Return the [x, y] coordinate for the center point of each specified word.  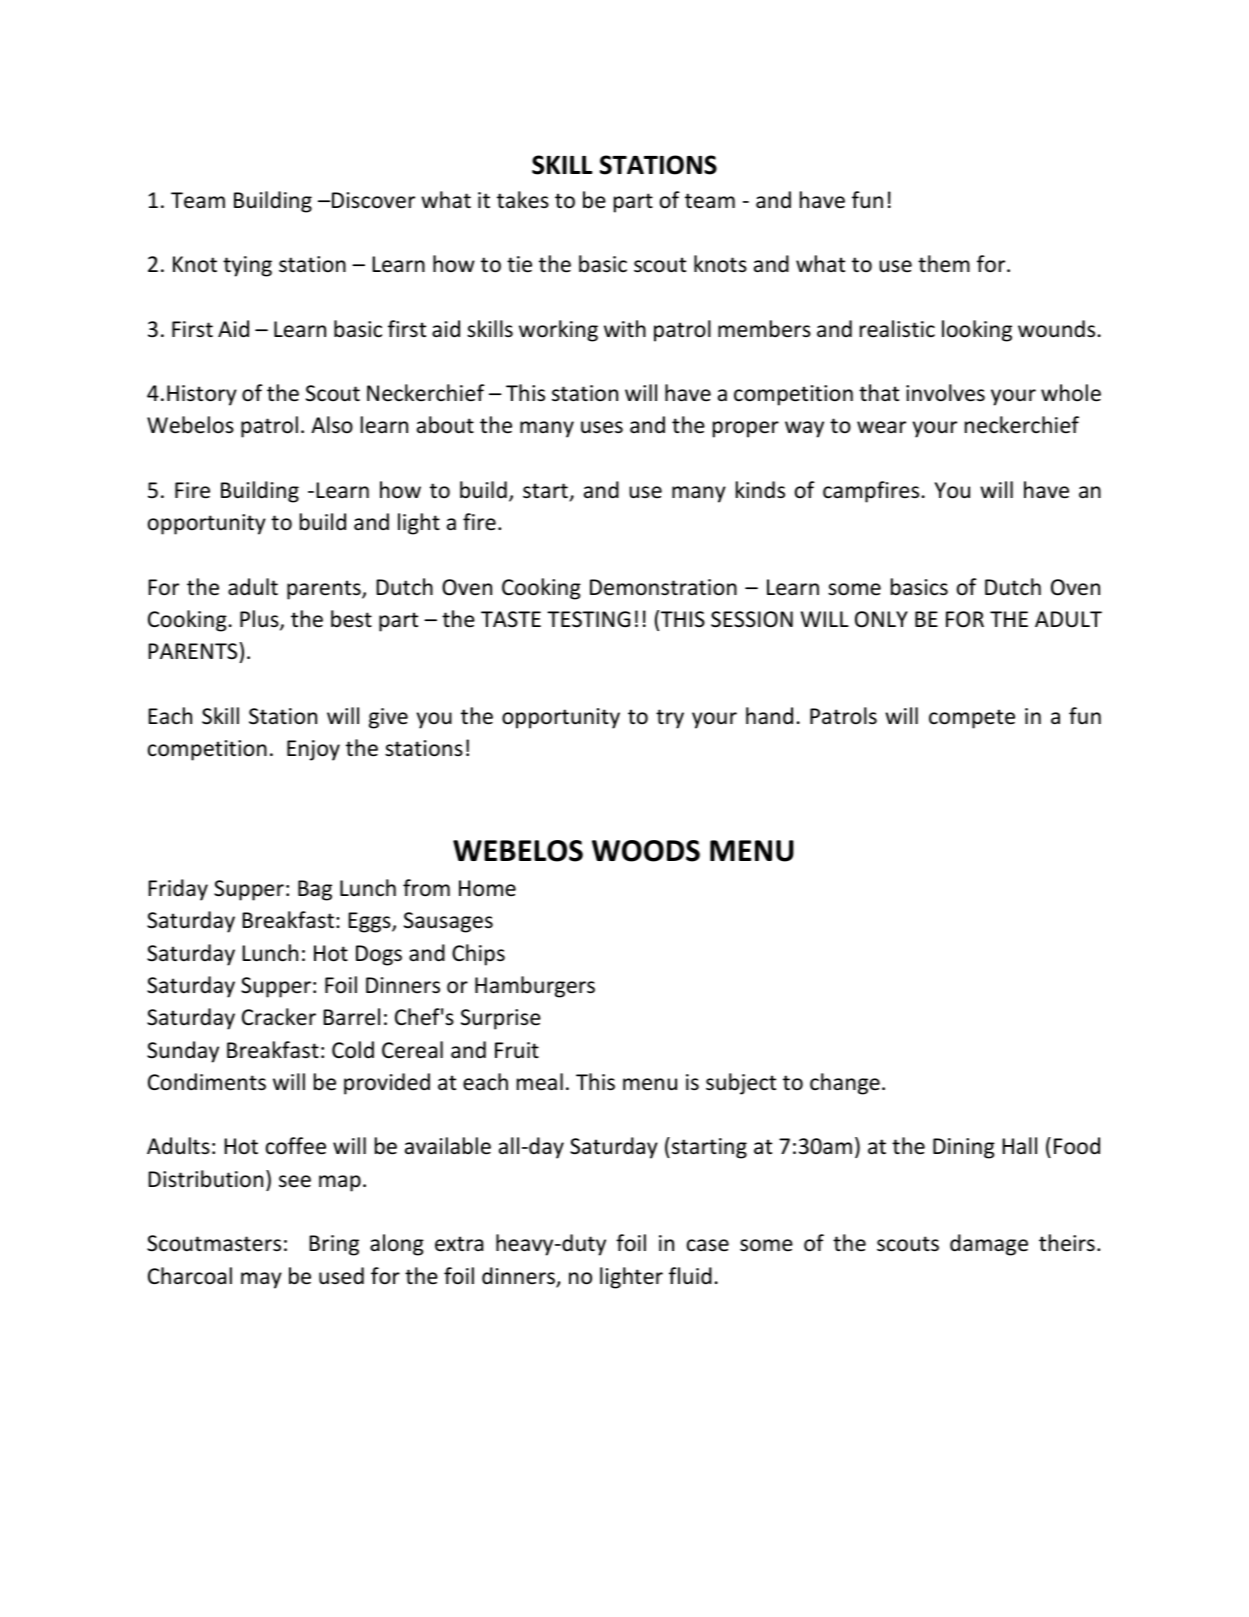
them [944, 264]
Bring [334, 1245]
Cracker [279, 1017]
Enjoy [313, 750]
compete [972, 719]
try [670, 719]
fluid [690, 1276]
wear [881, 427]
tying [247, 266]
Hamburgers [535, 987]
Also [332, 425]
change [845, 1084]
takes [523, 200]
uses [602, 427]
